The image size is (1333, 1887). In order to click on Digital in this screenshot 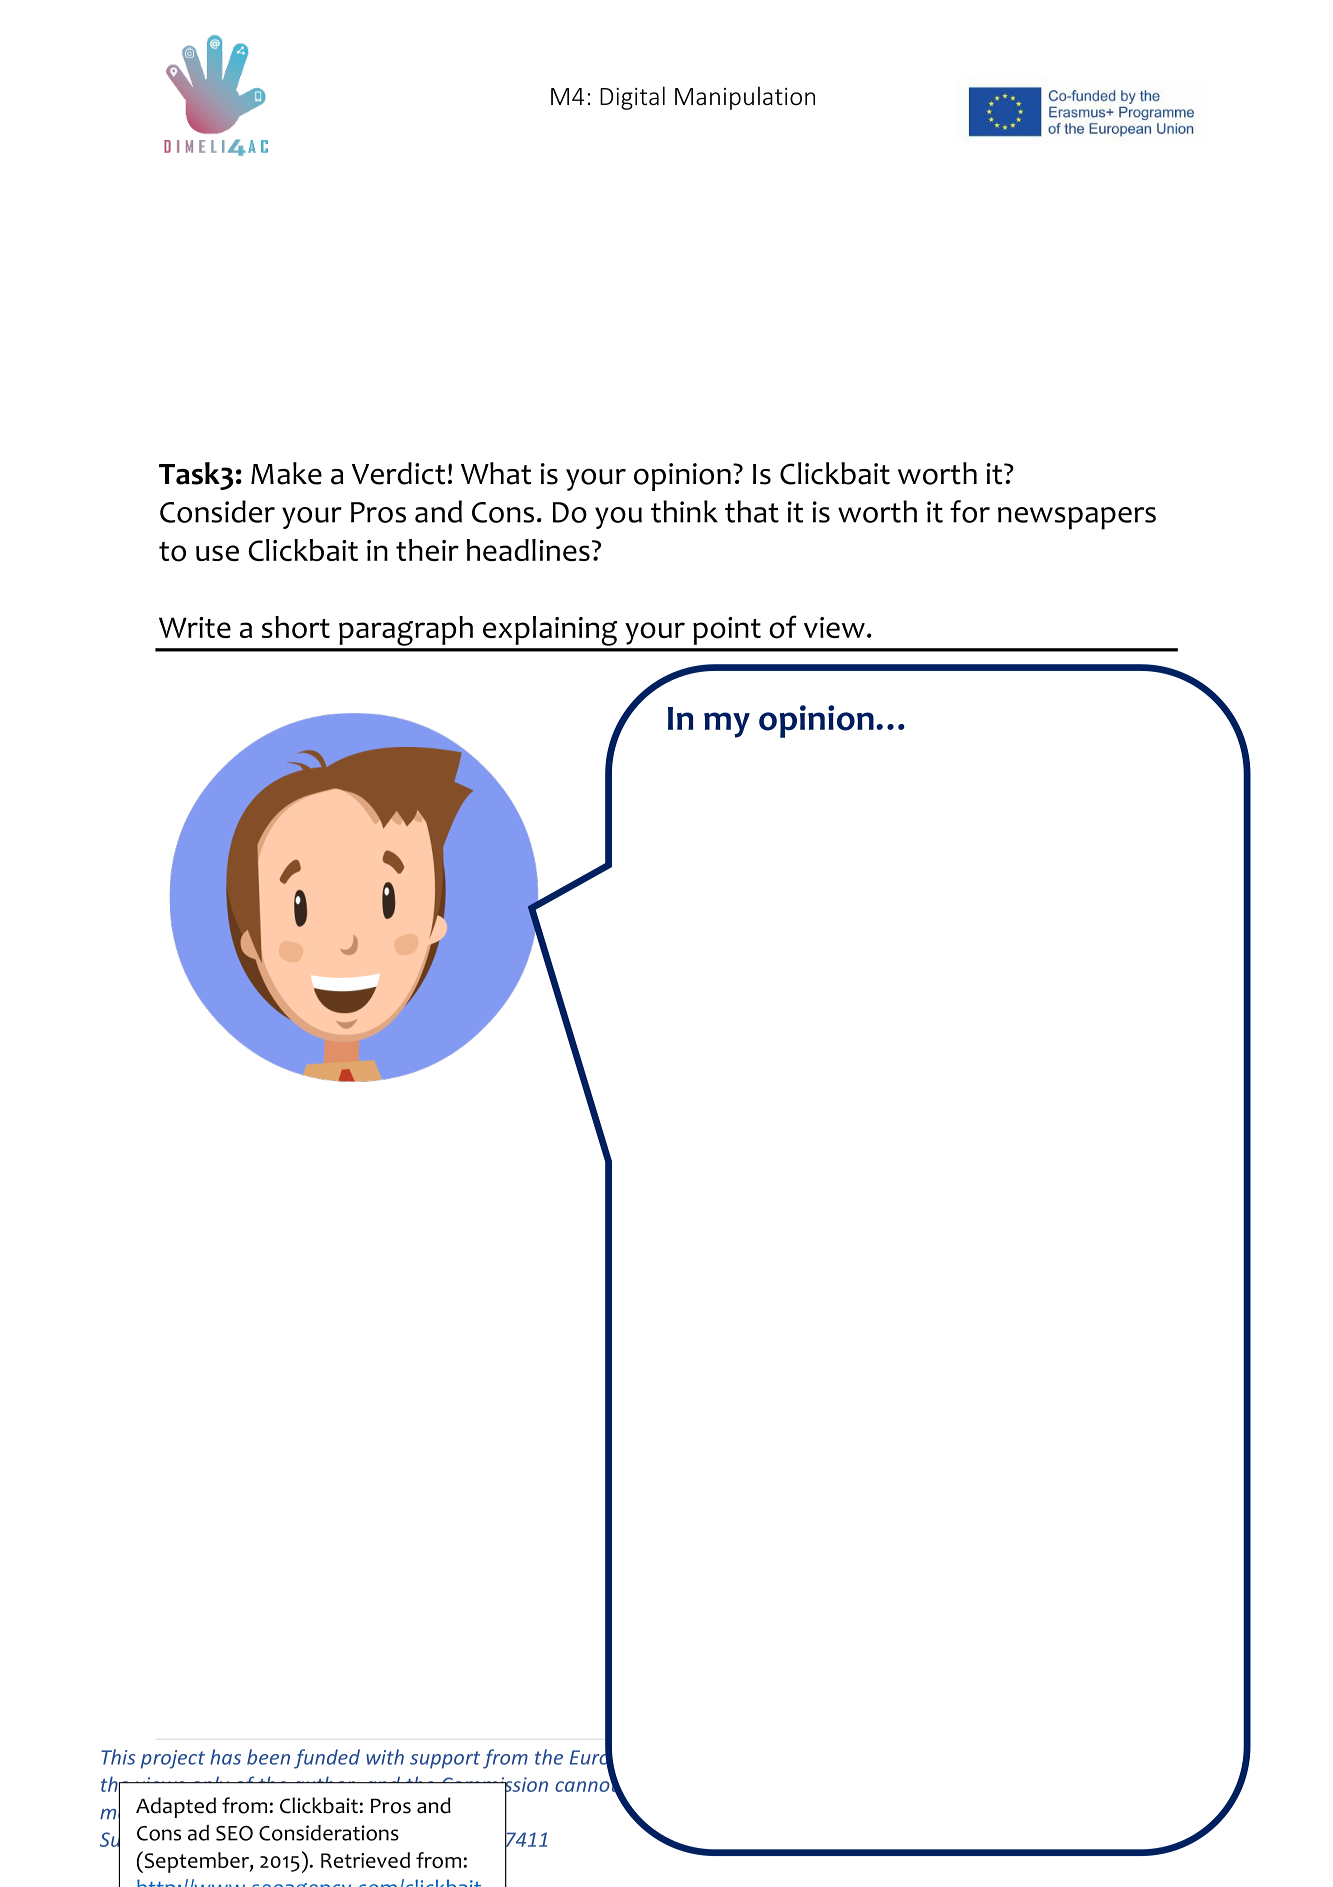, I will do `click(632, 98)`.
